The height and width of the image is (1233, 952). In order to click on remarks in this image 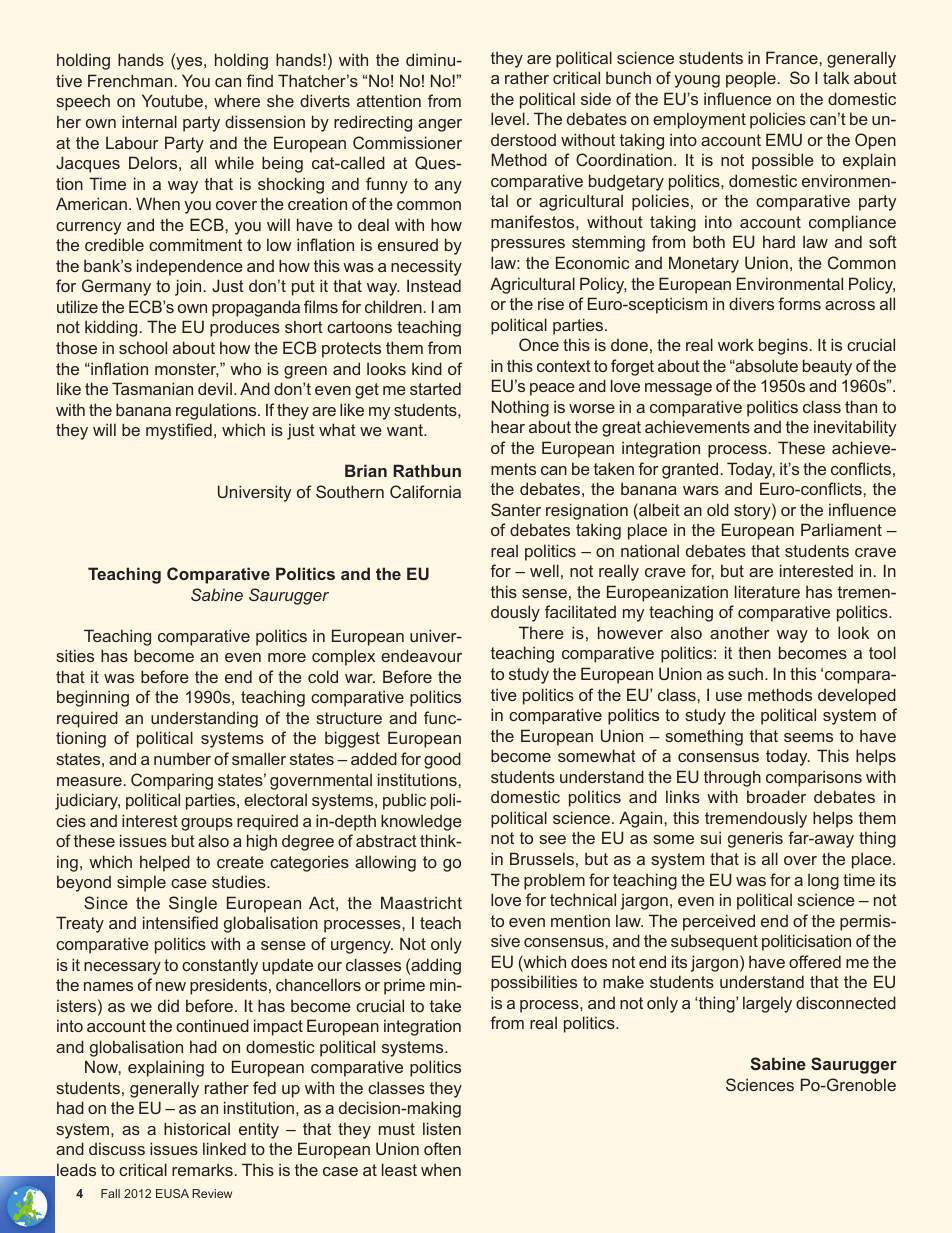, I will do `click(202, 1169)`.
